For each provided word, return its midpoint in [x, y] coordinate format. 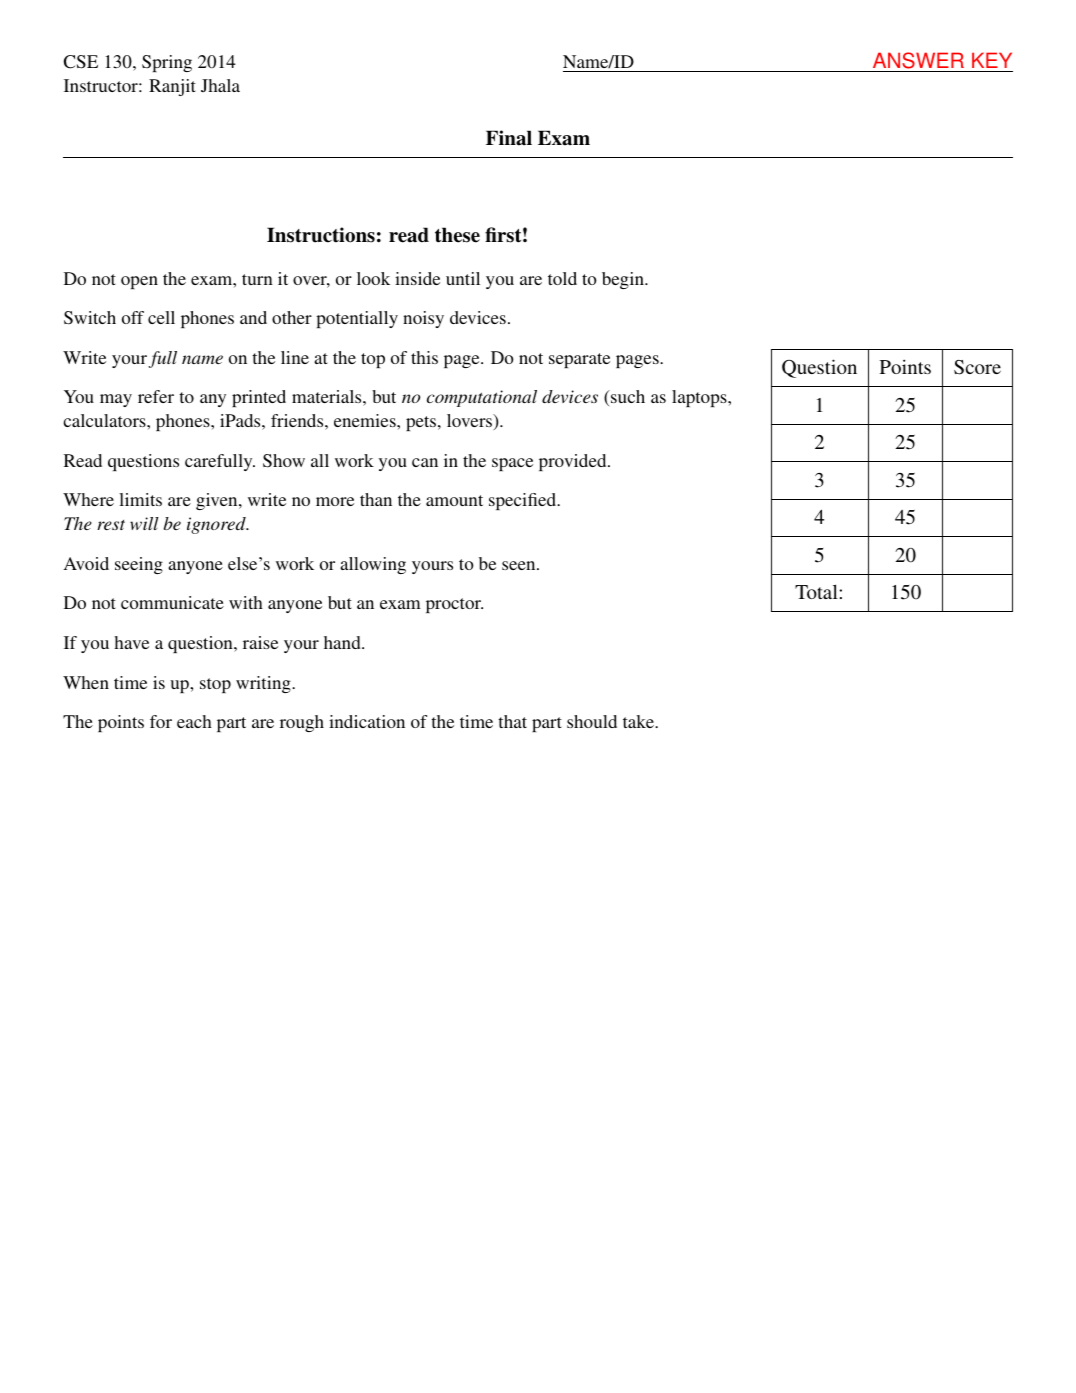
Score [977, 367]
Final [509, 138]
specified [524, 501]
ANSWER [918, 62]
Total [817, 591]
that [512, 721]
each [194, 721]
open [139, 282]
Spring [167, 63]
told [562, 278]
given [218, 501]
